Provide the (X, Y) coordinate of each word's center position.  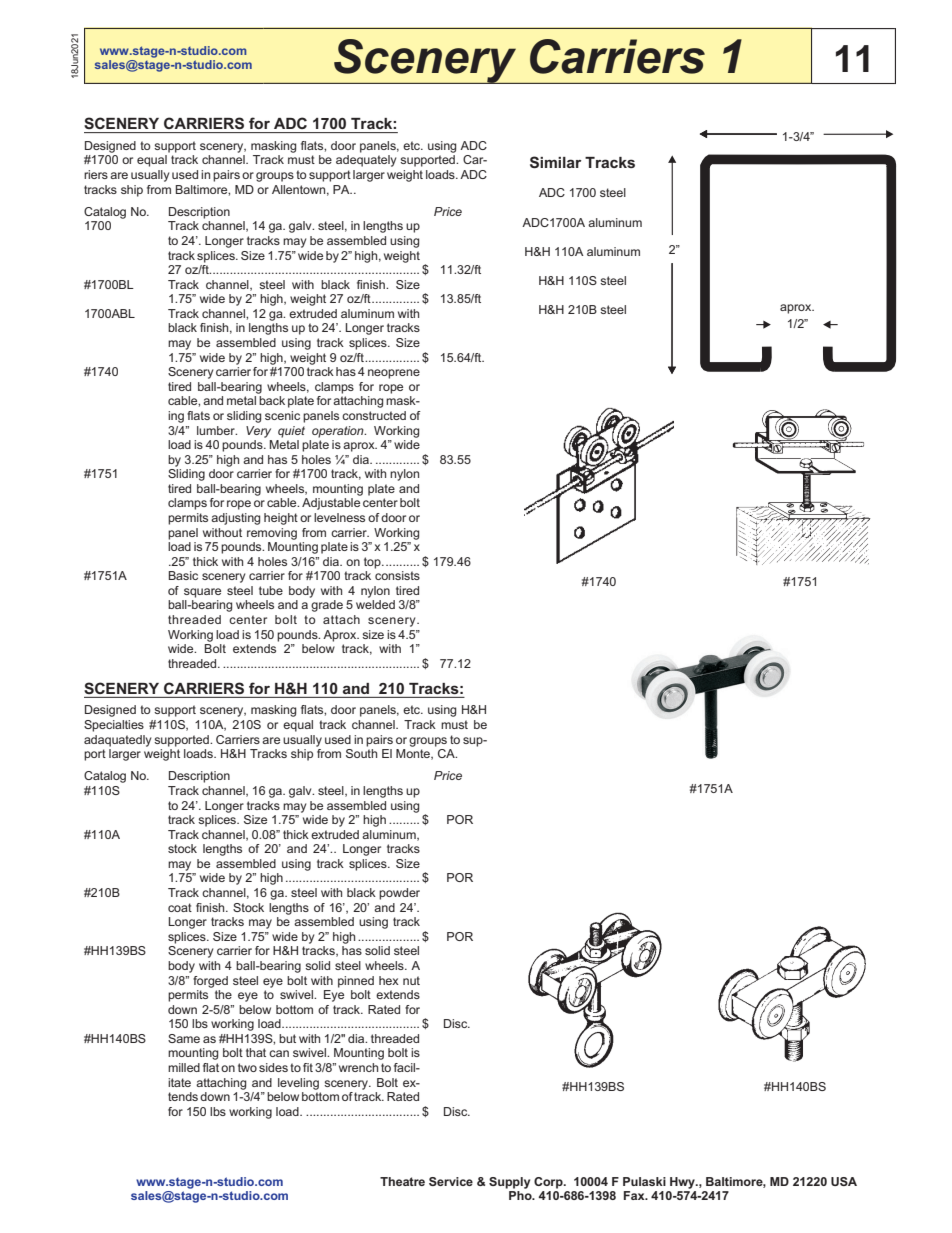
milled (184, 1067)
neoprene (394, 374)
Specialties (114, 726)
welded (375, 604)
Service (451, 1181)
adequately (366, 161)
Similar (555, 162)
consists (397, 575)
